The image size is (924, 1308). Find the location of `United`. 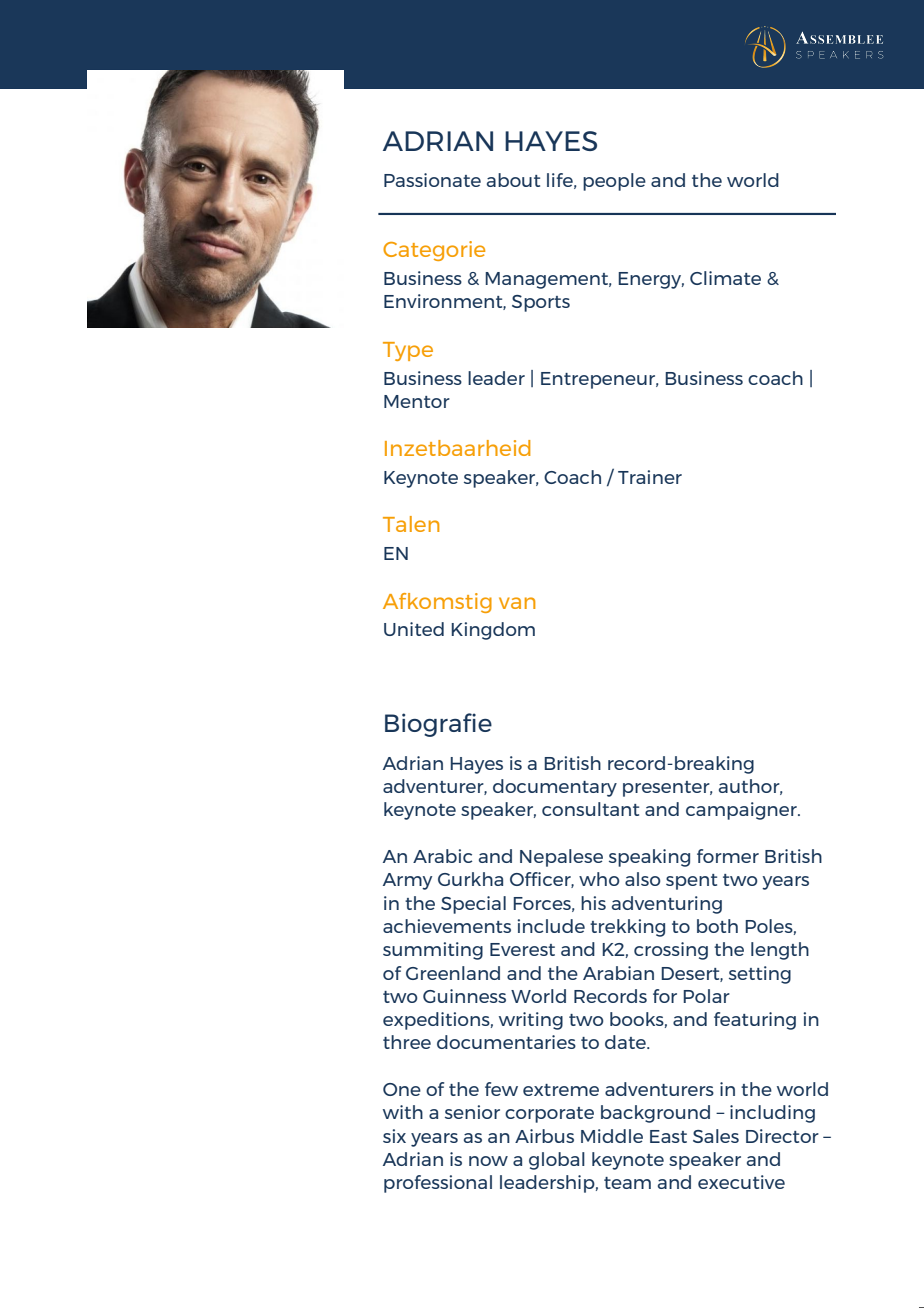

United is located at coordinates (414, 629).
